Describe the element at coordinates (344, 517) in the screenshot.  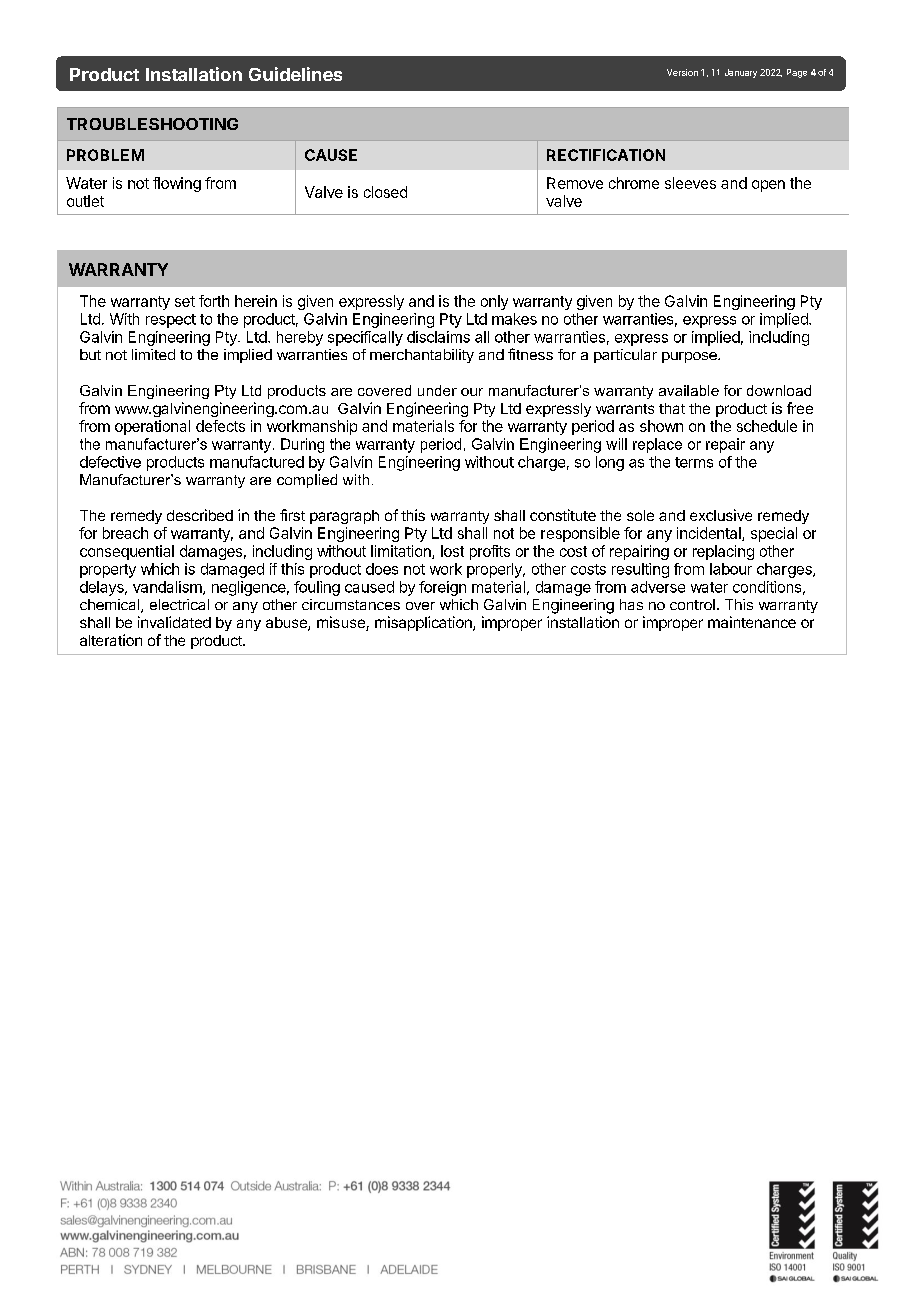
I see `paragraph` at that location.
